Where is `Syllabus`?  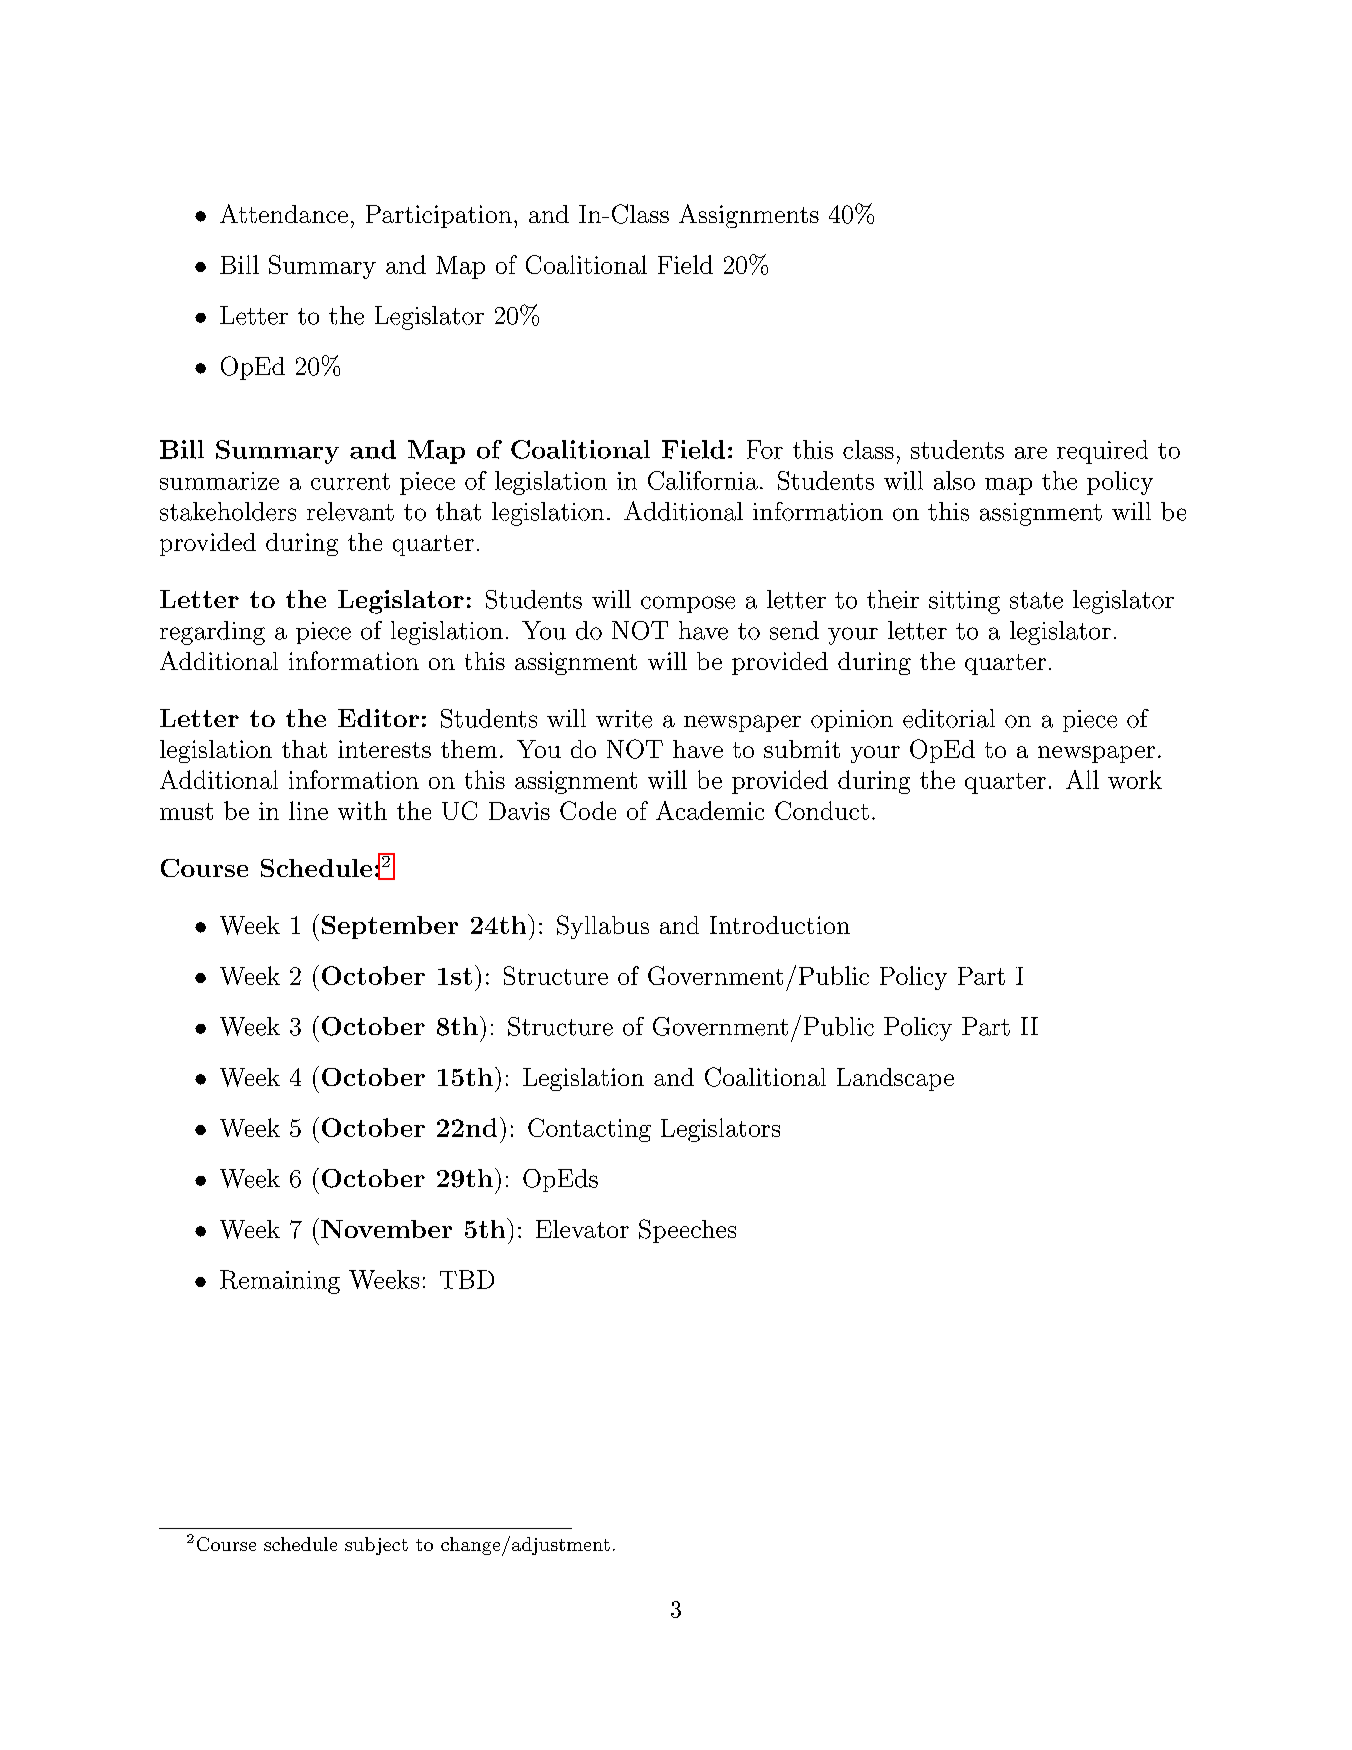 Syllabus is located at coordinates (603, 927).
